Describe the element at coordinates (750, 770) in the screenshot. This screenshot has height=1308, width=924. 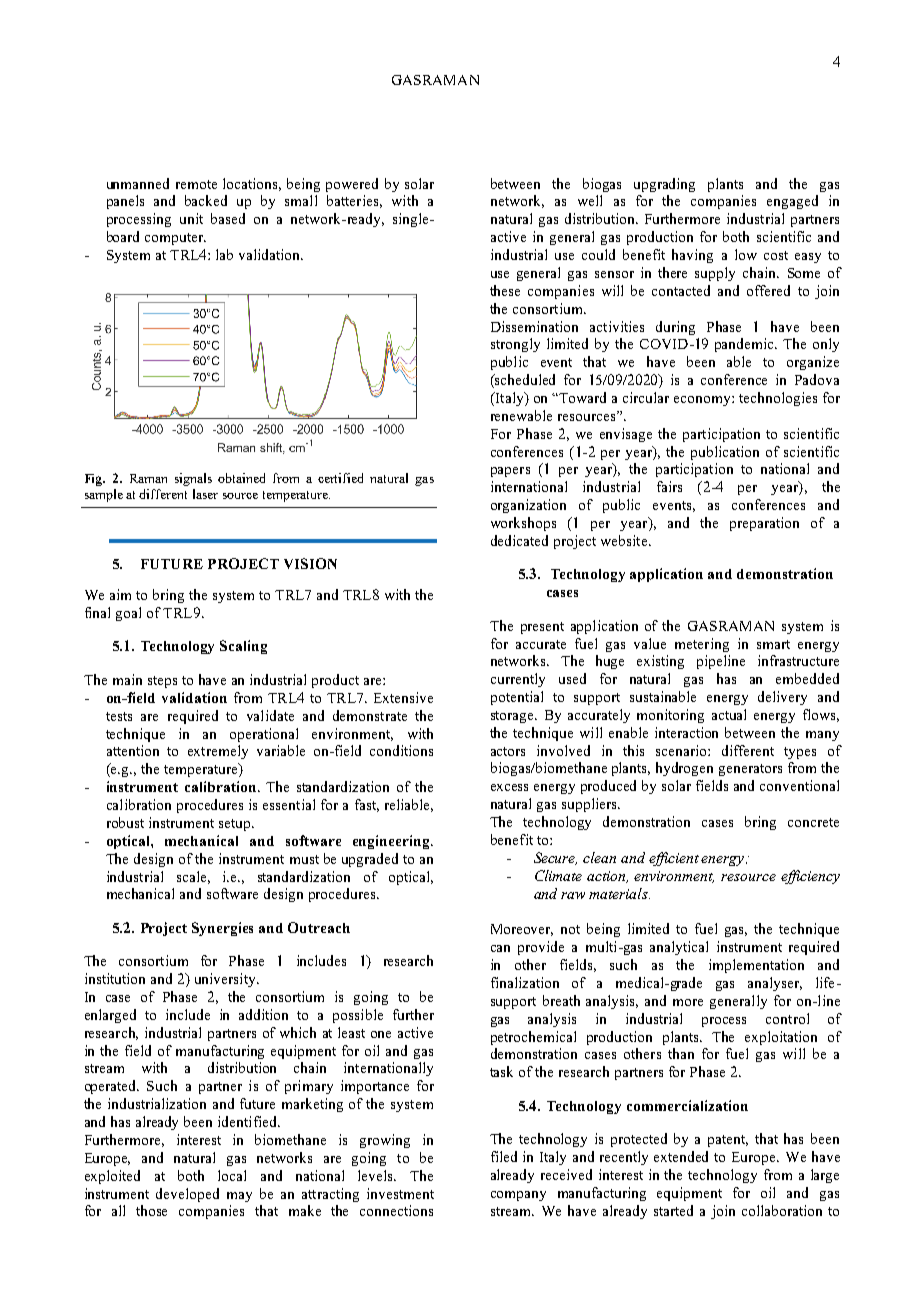
I see `generators` at that location.
